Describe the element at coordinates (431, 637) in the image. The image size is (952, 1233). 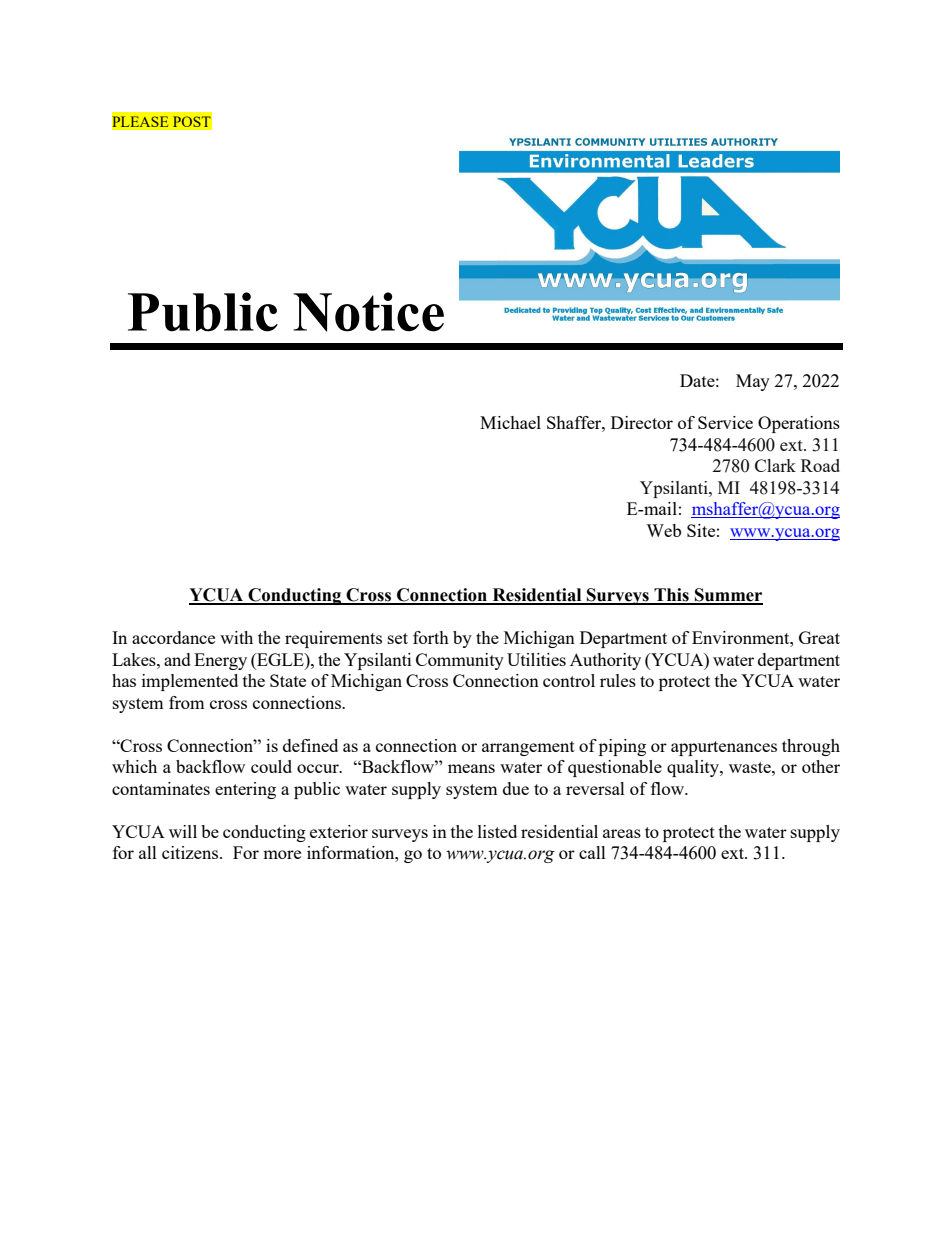
I see `forth` at that location.
